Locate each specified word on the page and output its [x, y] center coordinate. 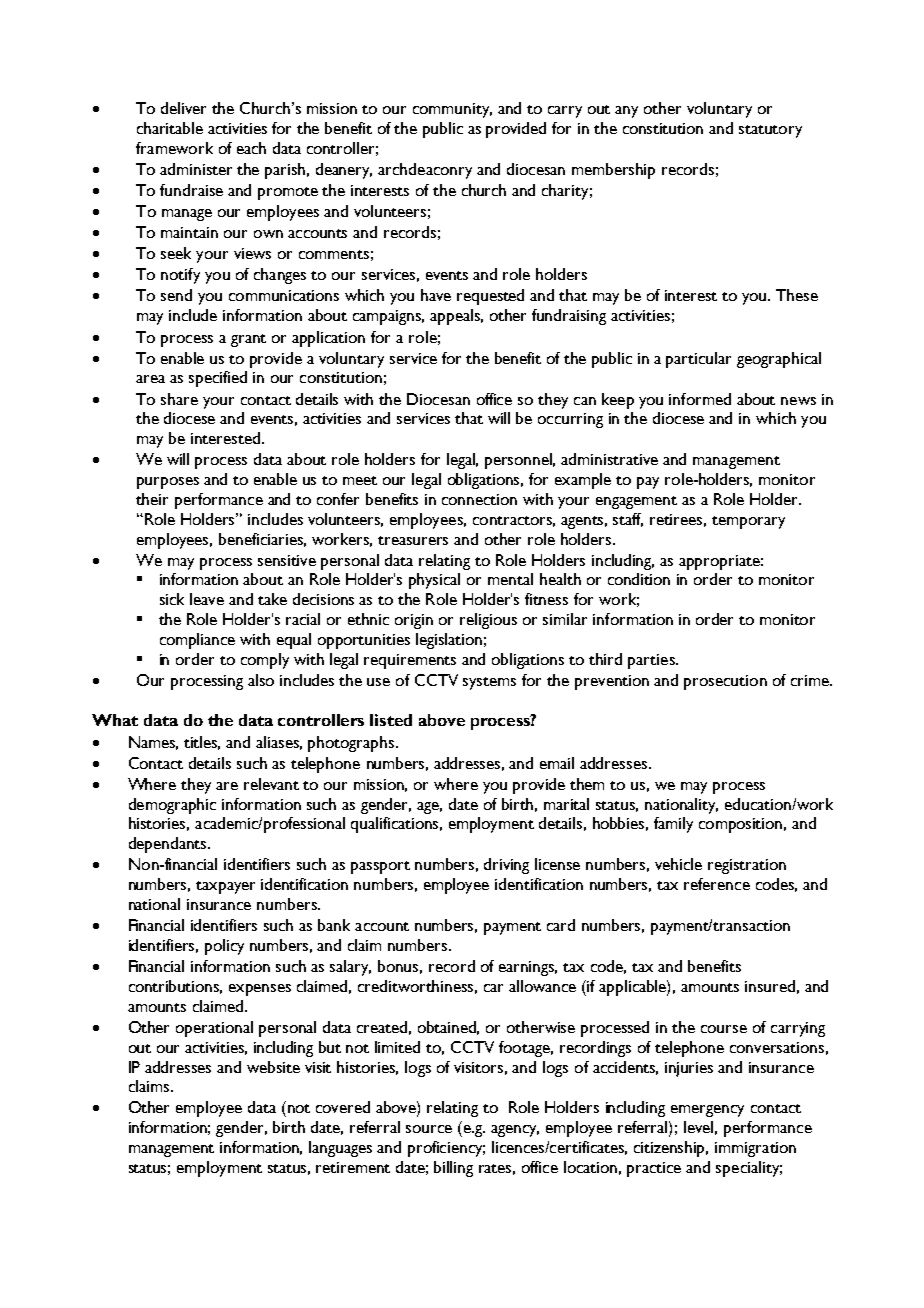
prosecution [725, 682]
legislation [449, 641]
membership [613, 171]
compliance [197, 641]
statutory [770, 131]
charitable [170, 128]
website [273, 1067]
